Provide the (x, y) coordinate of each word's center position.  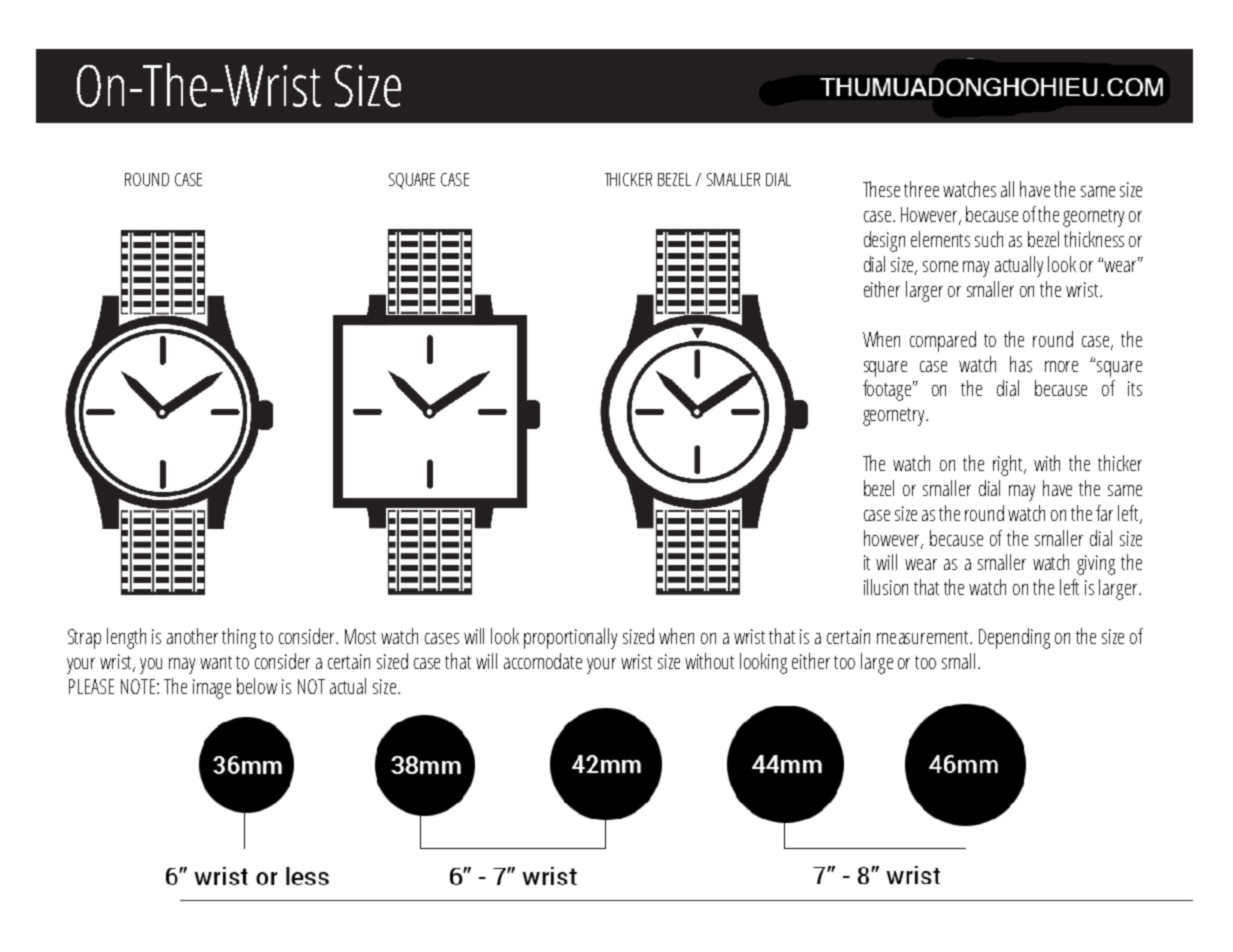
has (1021, 364)
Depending (1014, 638)
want (216, 662)
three (921, 189)
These (881, 189)
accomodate (543, 661)
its (1135, 388)
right (1009, 465)
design (884, 241)
